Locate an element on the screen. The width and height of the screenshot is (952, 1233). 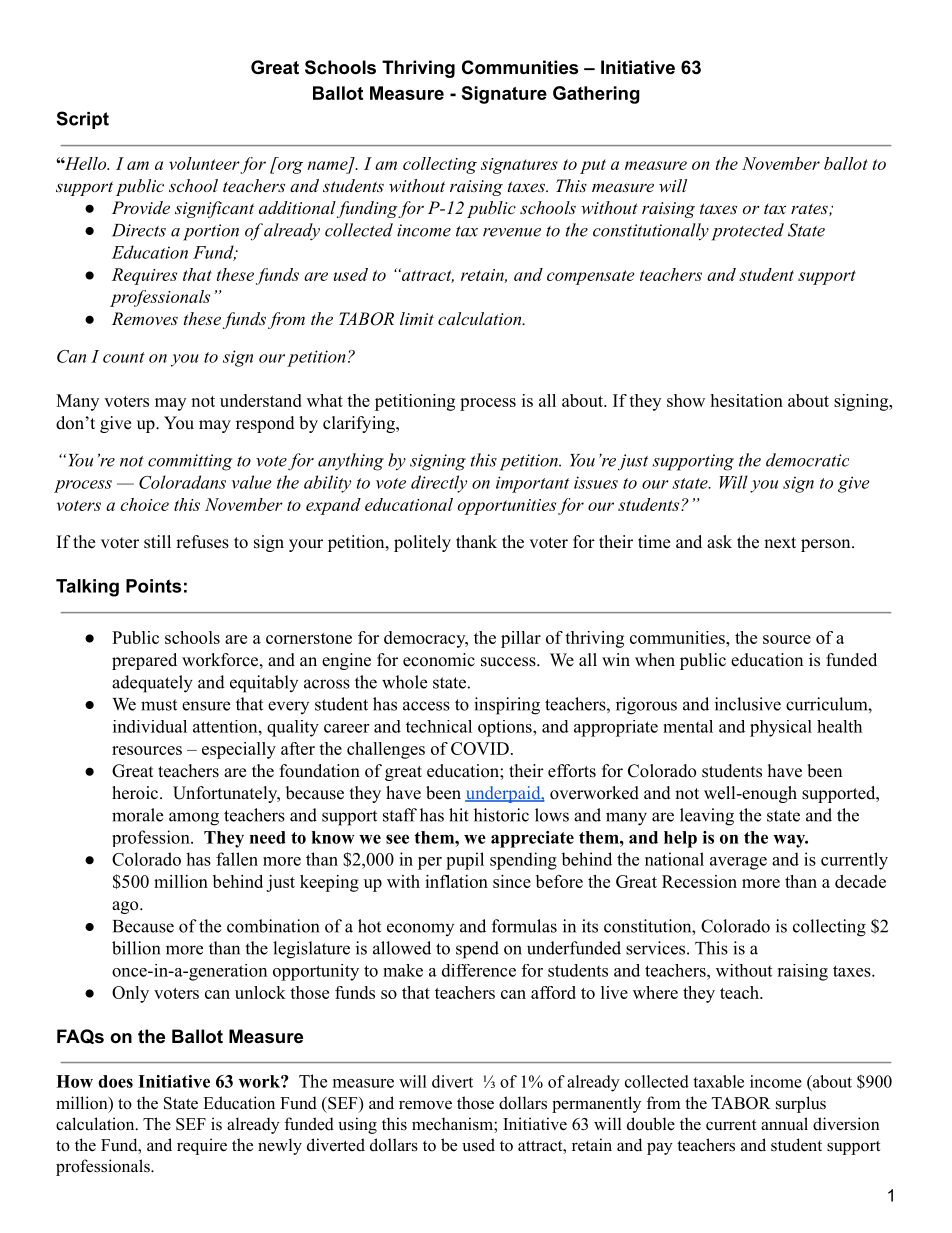
pillar is located at coordinates (521, 639).
